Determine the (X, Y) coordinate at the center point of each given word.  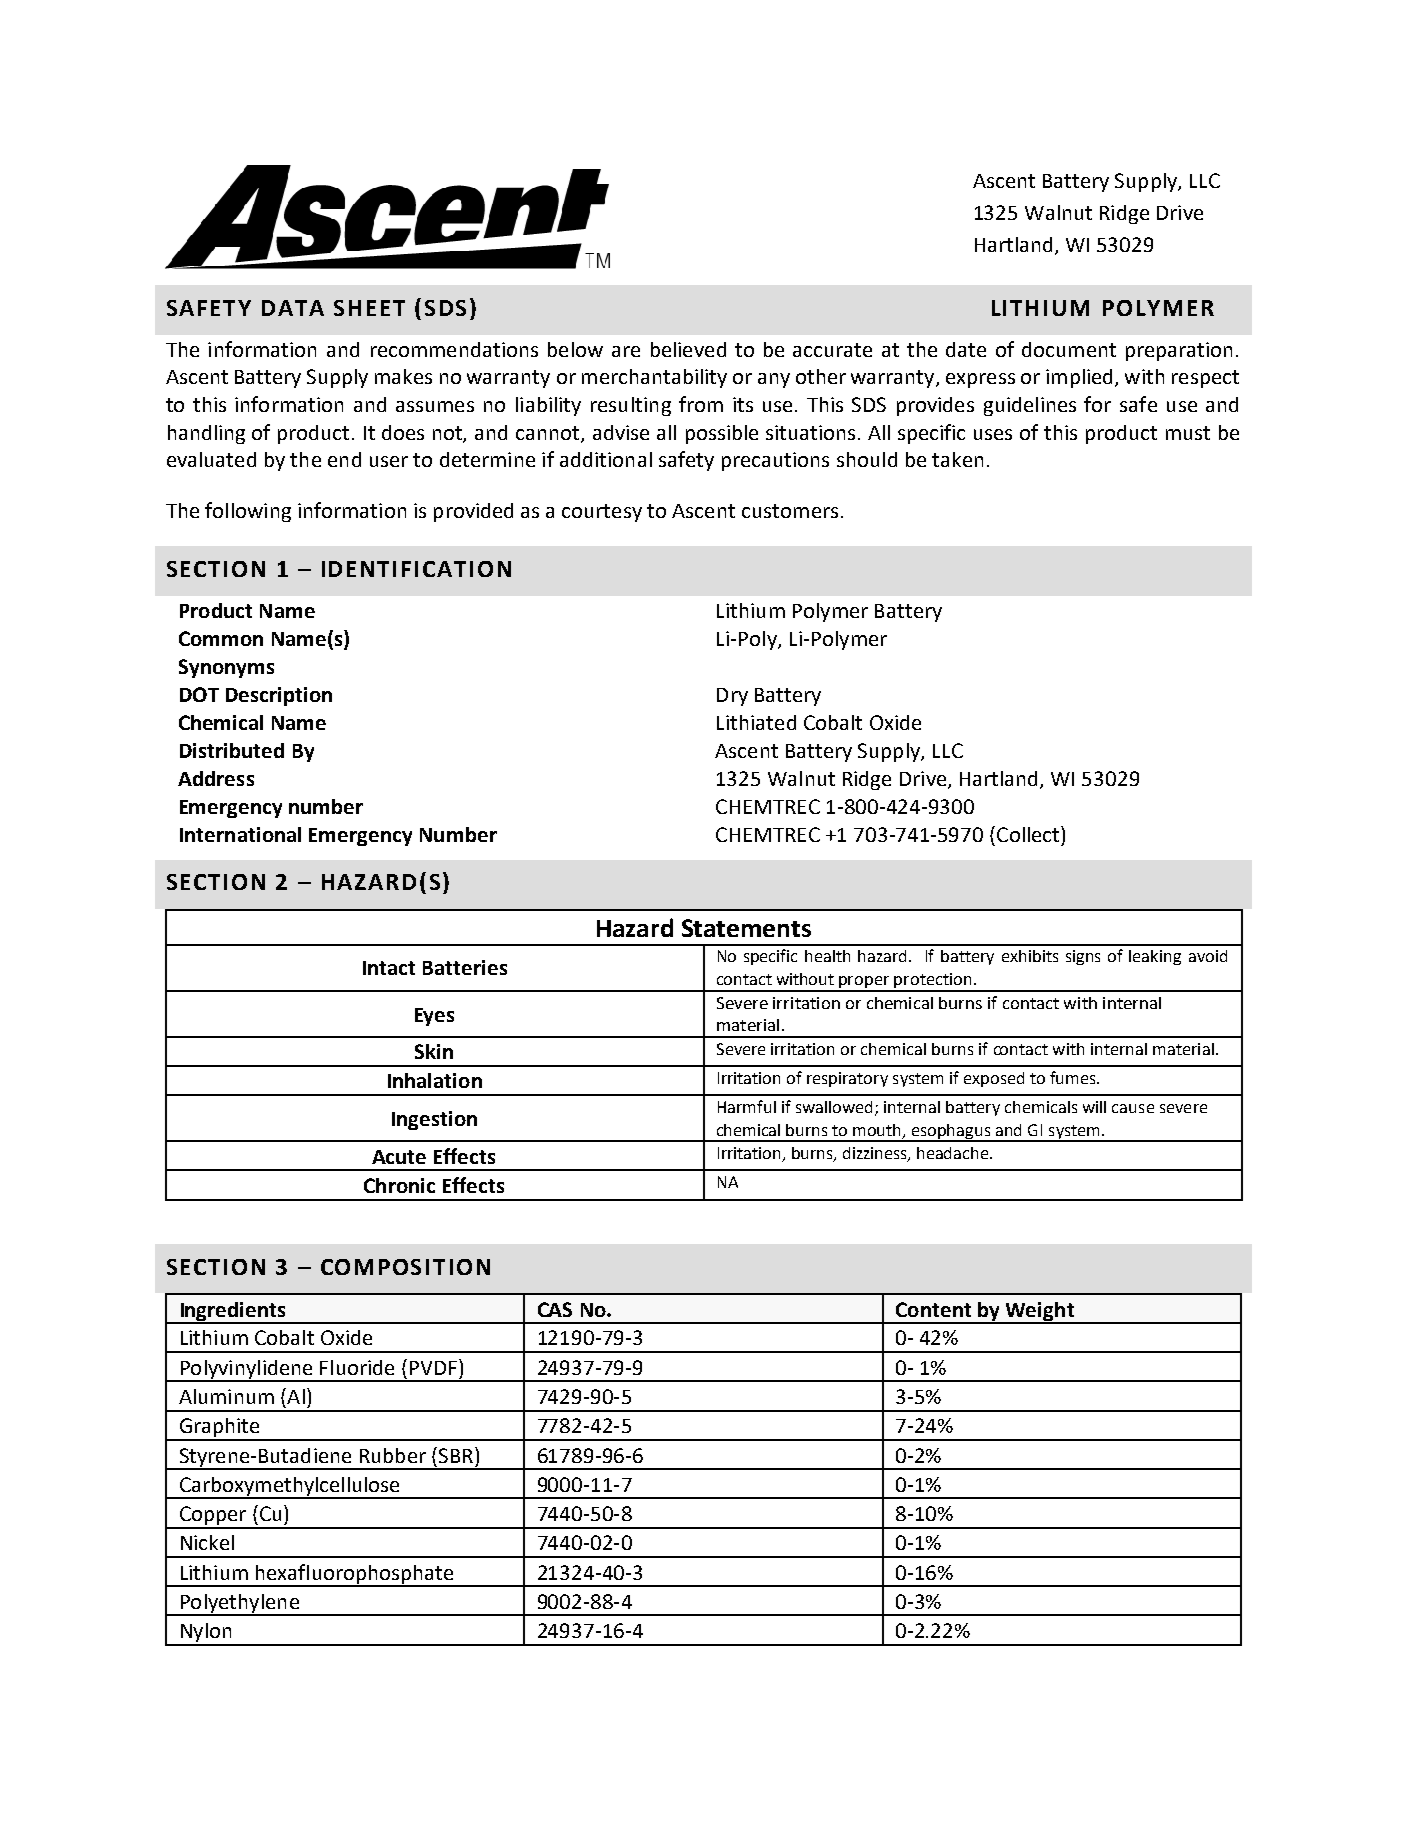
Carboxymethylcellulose (289, 1487)
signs (1083, 957)
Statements (746, 928)
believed (688, 349)
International (240, 834)
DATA (293, 308)
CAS (555, 1309)
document (1069, 349)
